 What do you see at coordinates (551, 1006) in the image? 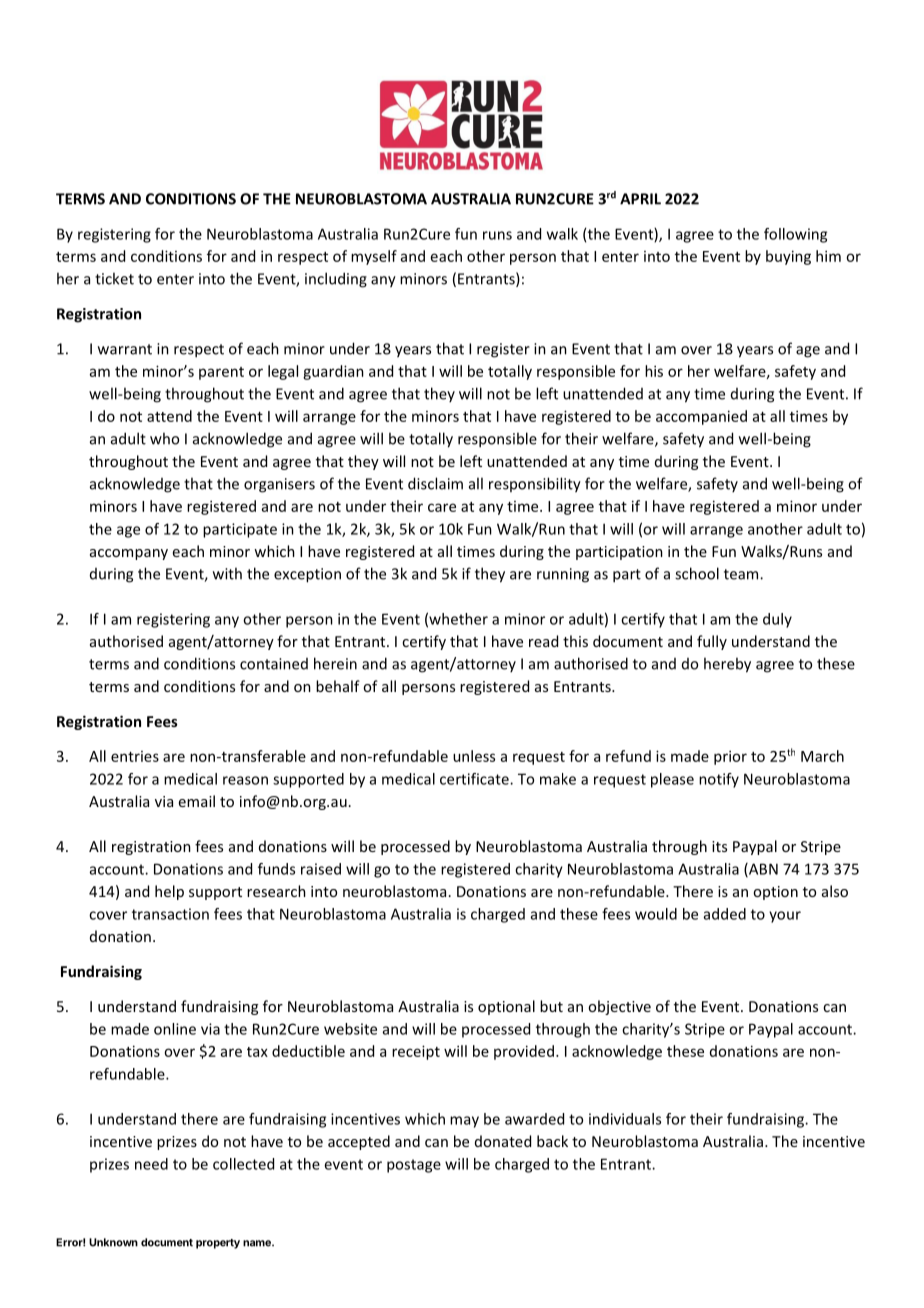
I see `but` at bounding box center [551, 1006].
